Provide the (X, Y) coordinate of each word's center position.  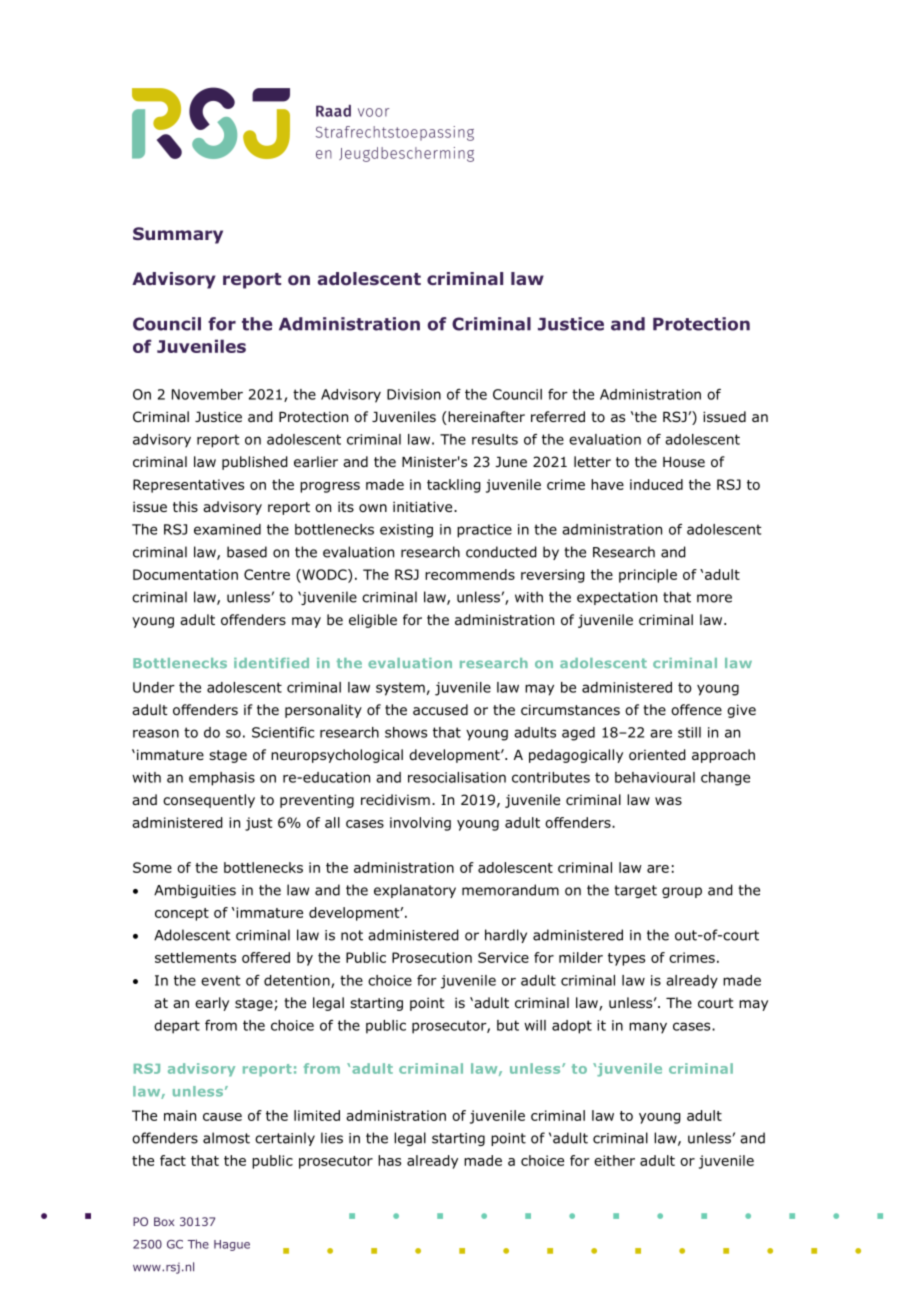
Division (414, 394)
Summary (178, 235)
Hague (232, 1245)
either (614, 1160)
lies (332, 1138)
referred (558, 416)
